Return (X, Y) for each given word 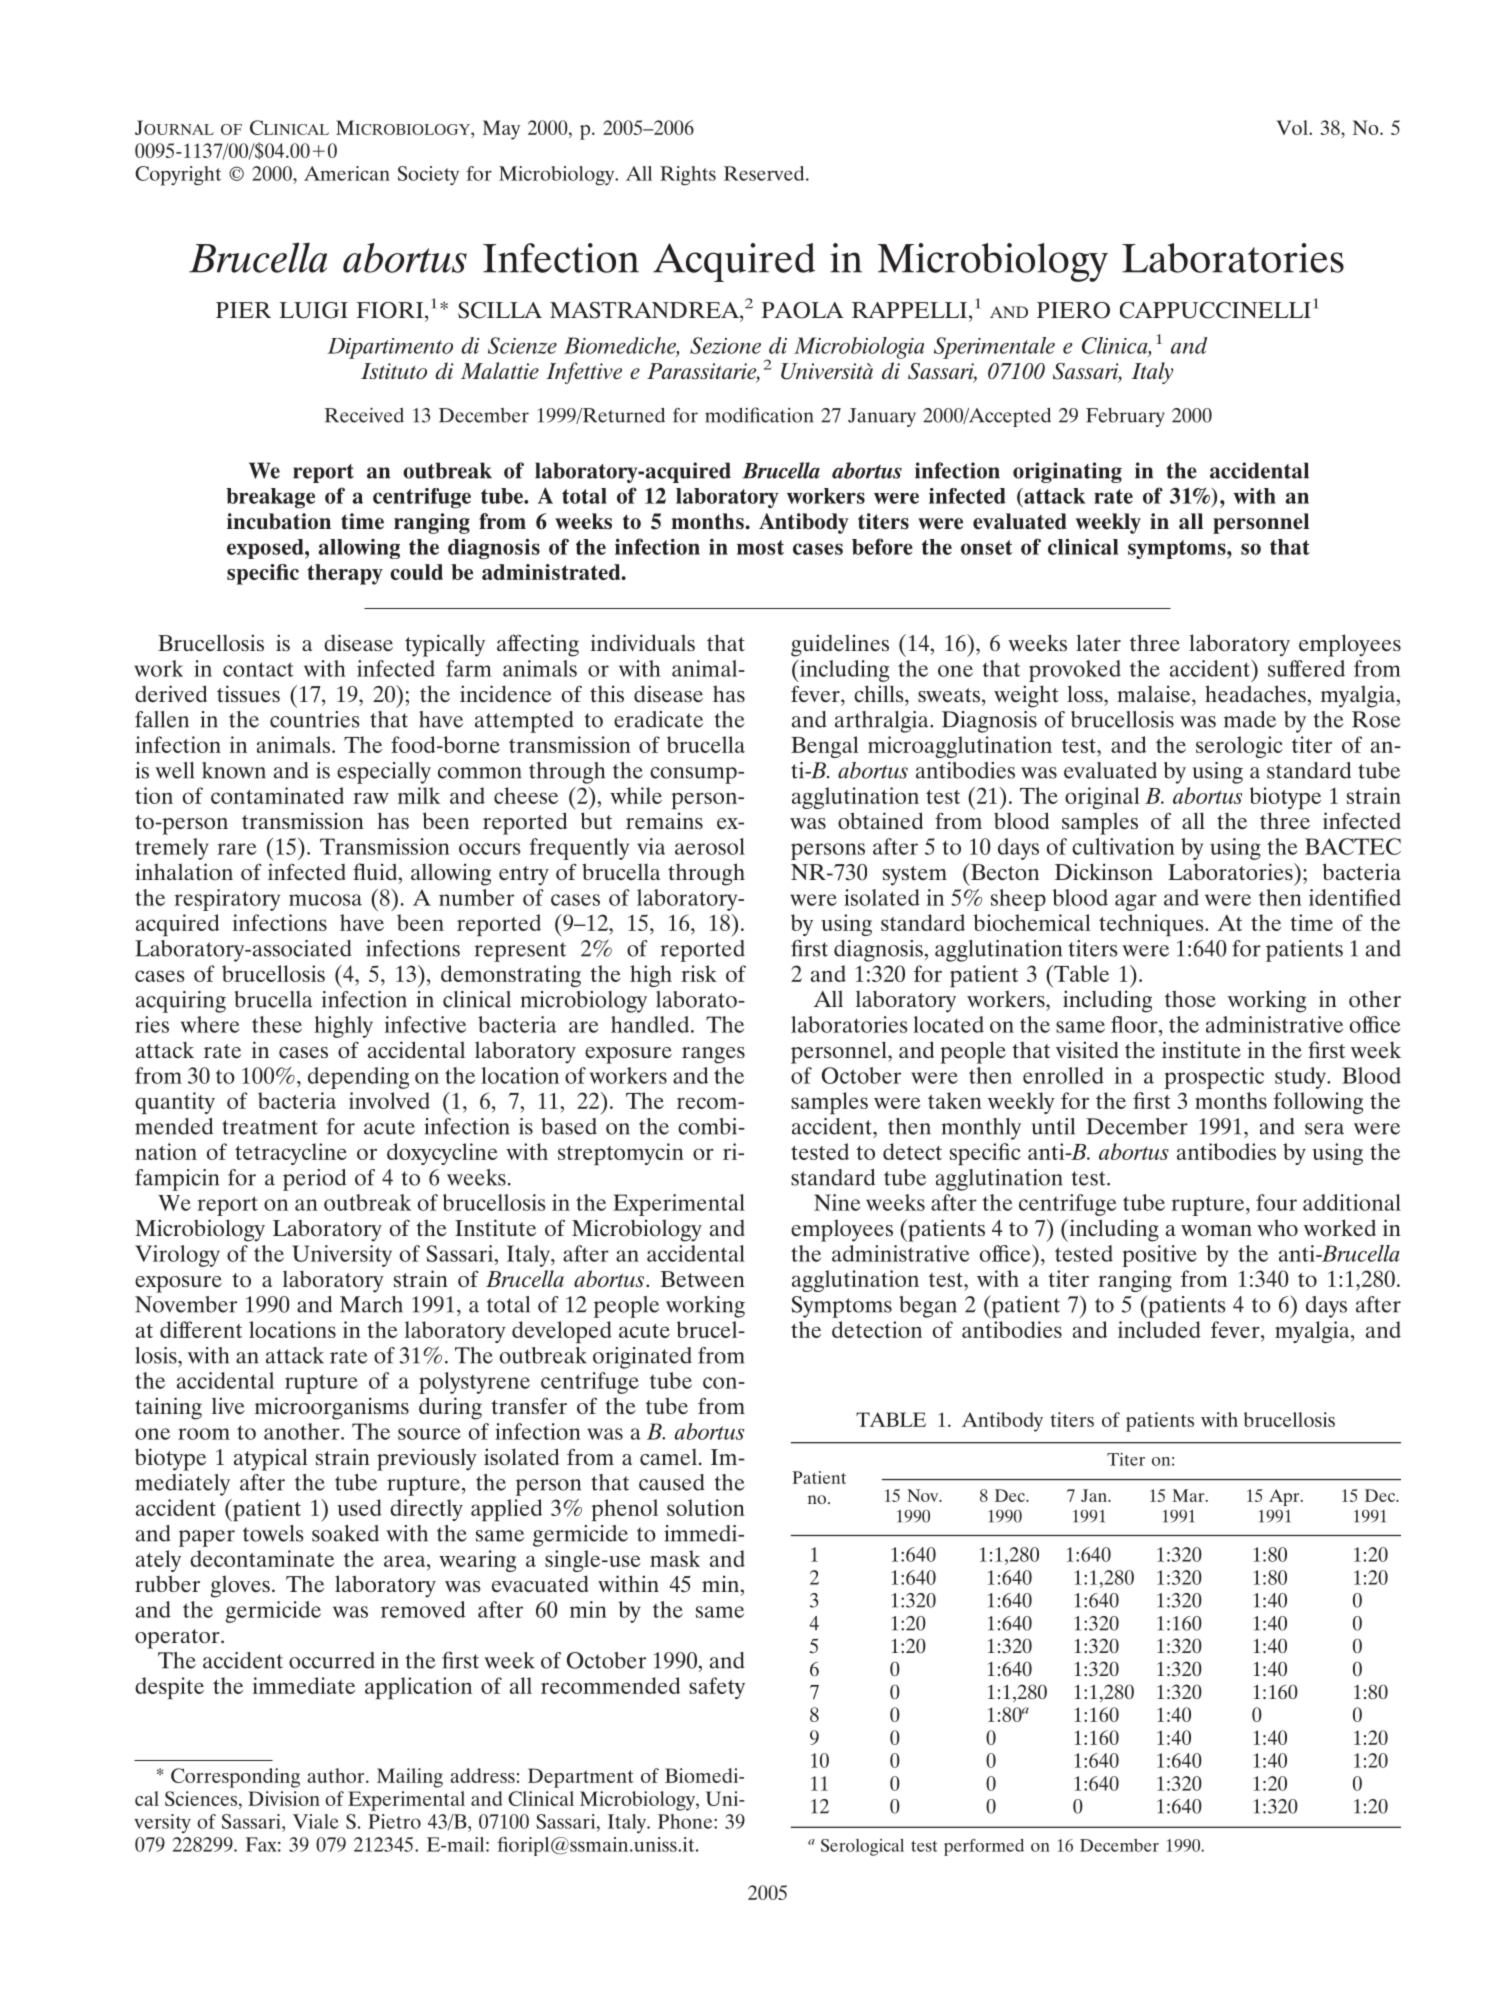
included (1159, 1329)
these (277, 1024)
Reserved (765, 173)
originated (642, 1358)
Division (284, 1798)
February (1125, 417)
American (347, 173)
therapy (345, 574)
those (1190, 999)
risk (699, 973)
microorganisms (332, 1408)
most (760, 547)
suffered (1306, 668)
